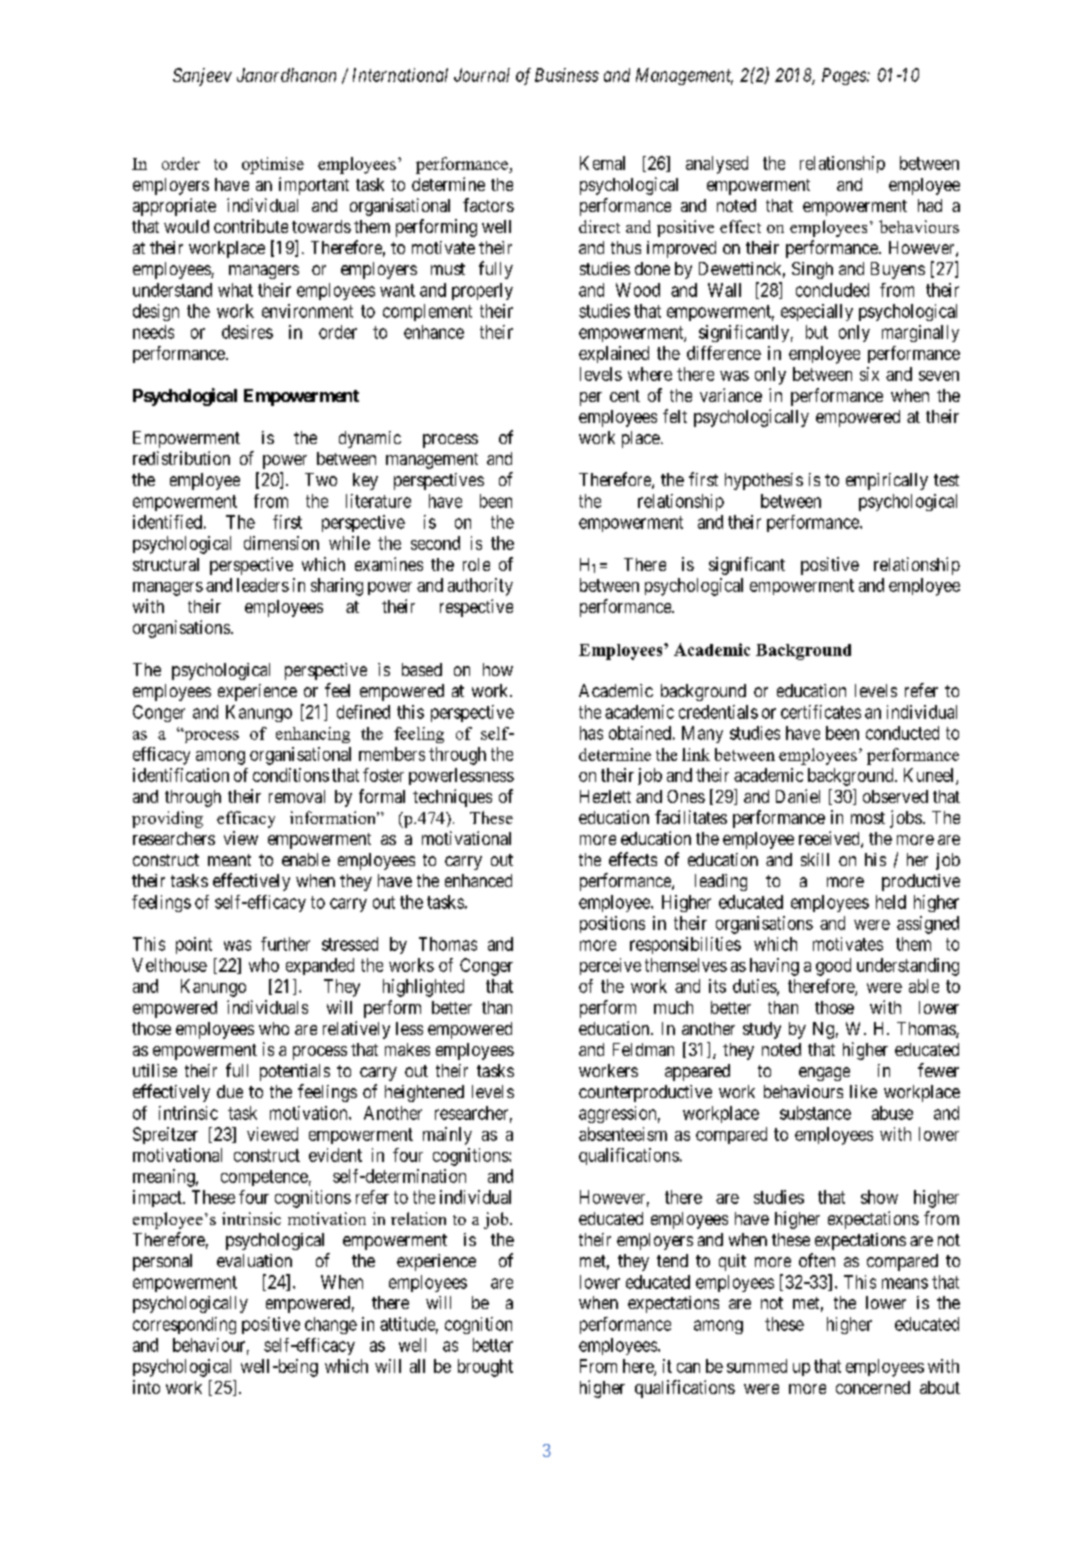 This screenshot has height=1545, width=1092. What do you see at coordinates (485, 1368) in the screenshot?
I see `brought` at bounding box center [485, 1368].
